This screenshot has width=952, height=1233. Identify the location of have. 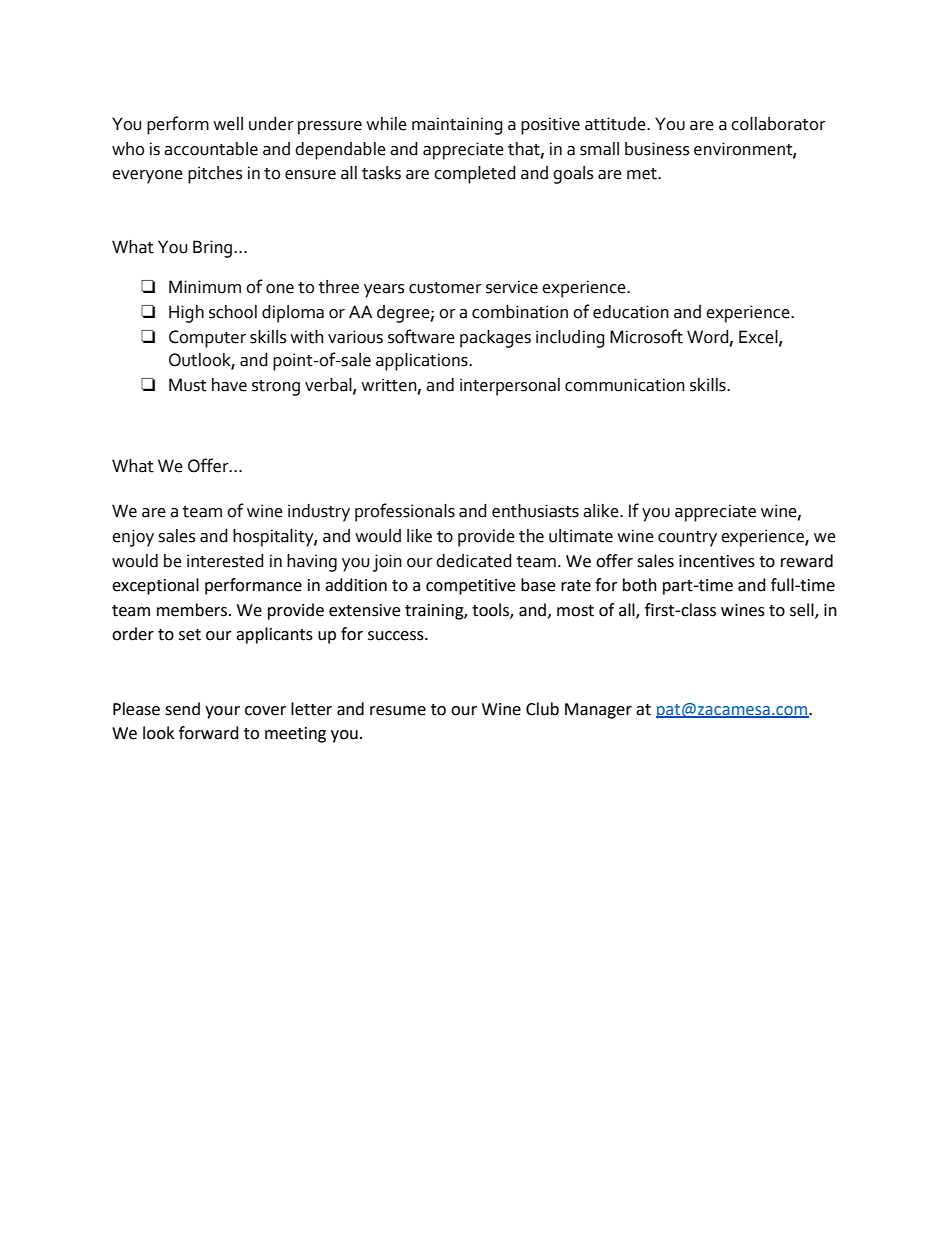
(229, 385).
